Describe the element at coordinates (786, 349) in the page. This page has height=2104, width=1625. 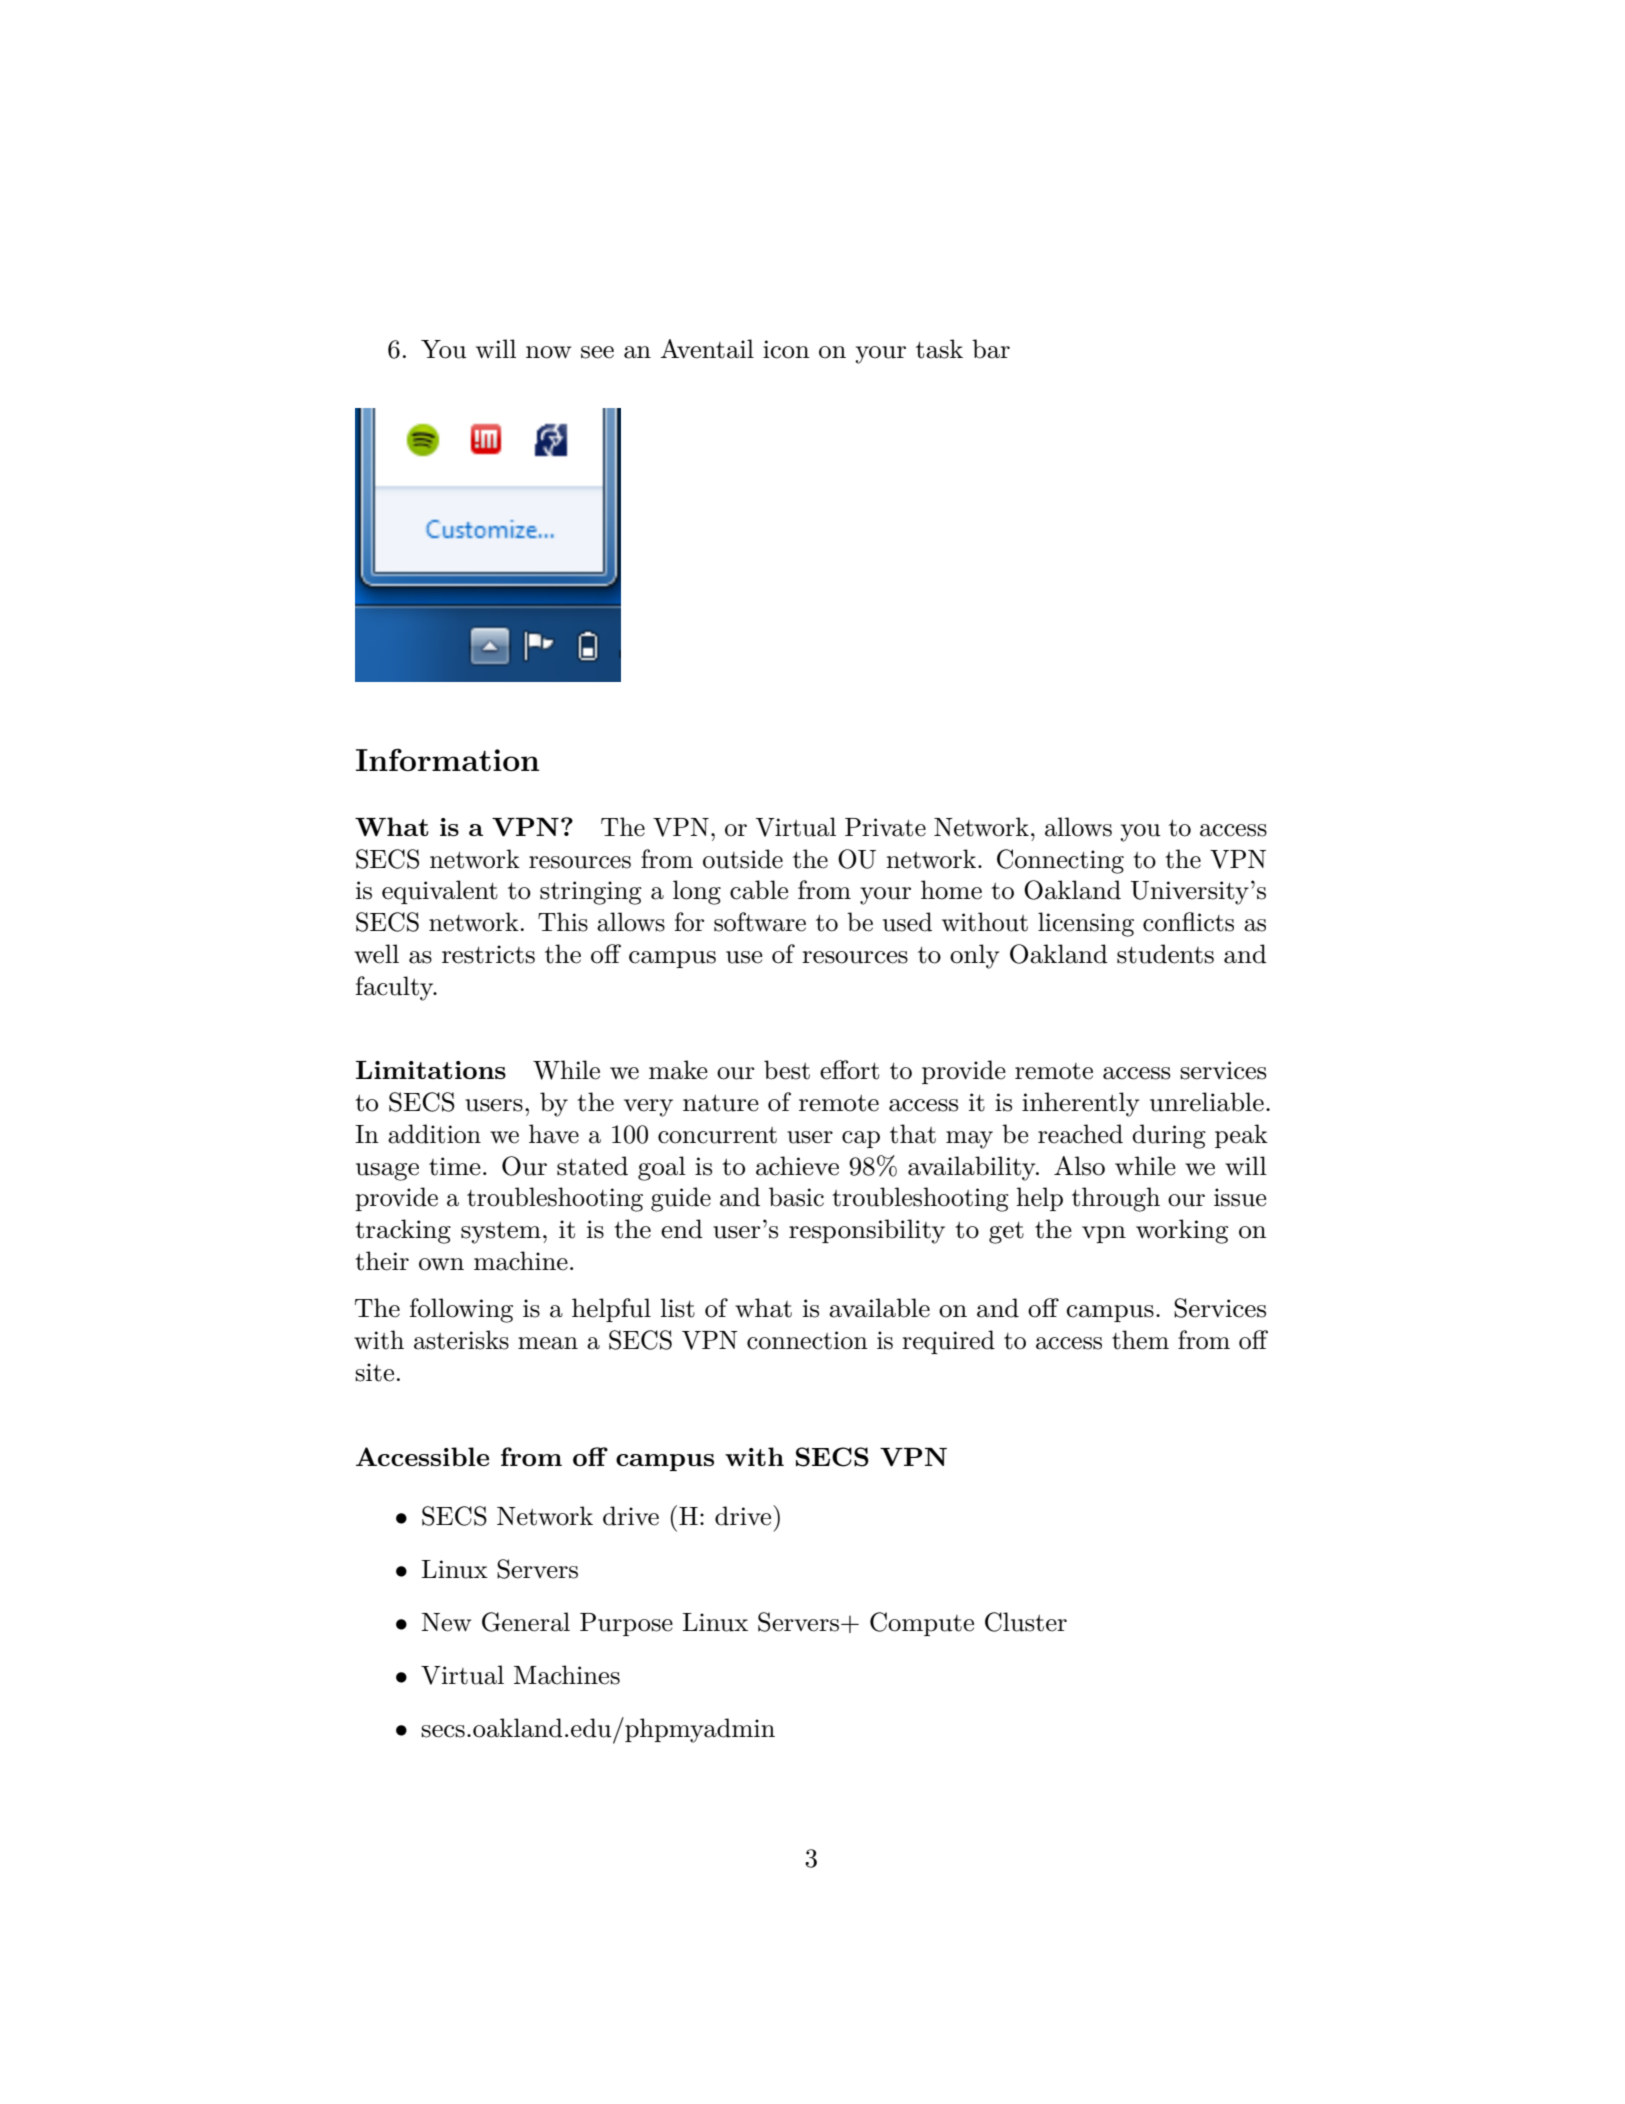
I see `icon` at that location.
